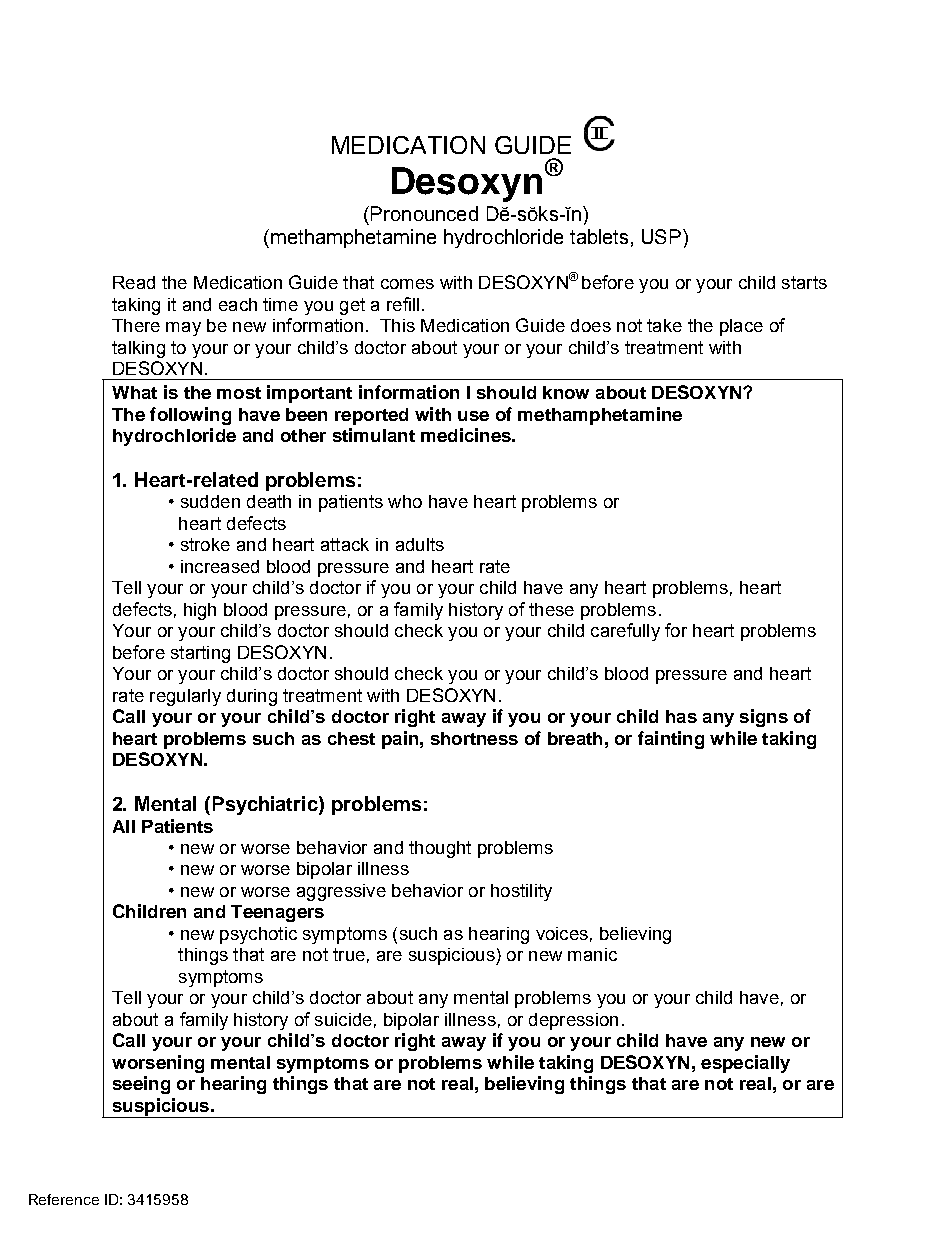 The width and height of the screenshot is (952, 1233). What do you see at coordinates (424, 213) in the screenshot?
I see `Pronounced` at bounding box center [424, 213].
